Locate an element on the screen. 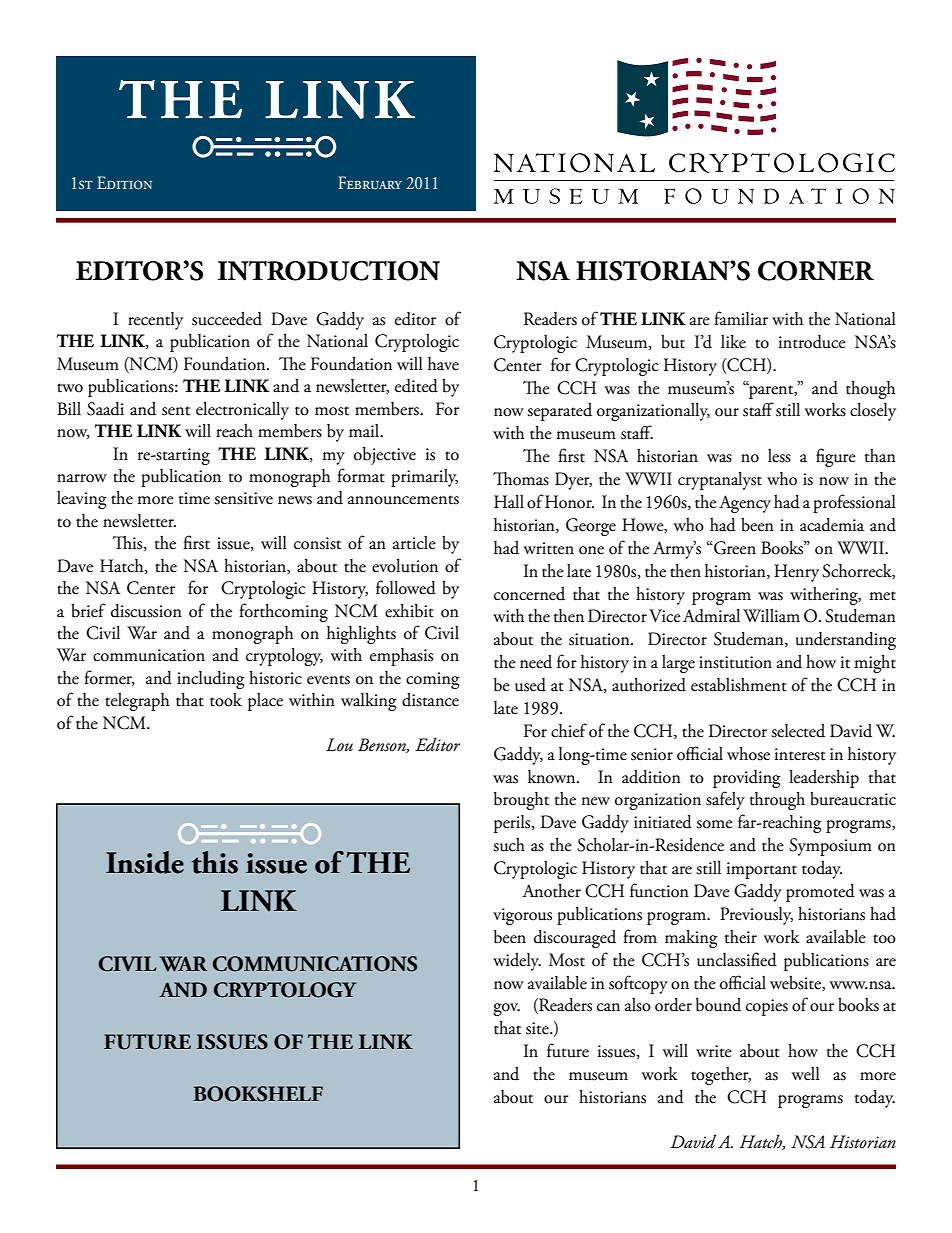  such is located at coordinates (509, 845).
